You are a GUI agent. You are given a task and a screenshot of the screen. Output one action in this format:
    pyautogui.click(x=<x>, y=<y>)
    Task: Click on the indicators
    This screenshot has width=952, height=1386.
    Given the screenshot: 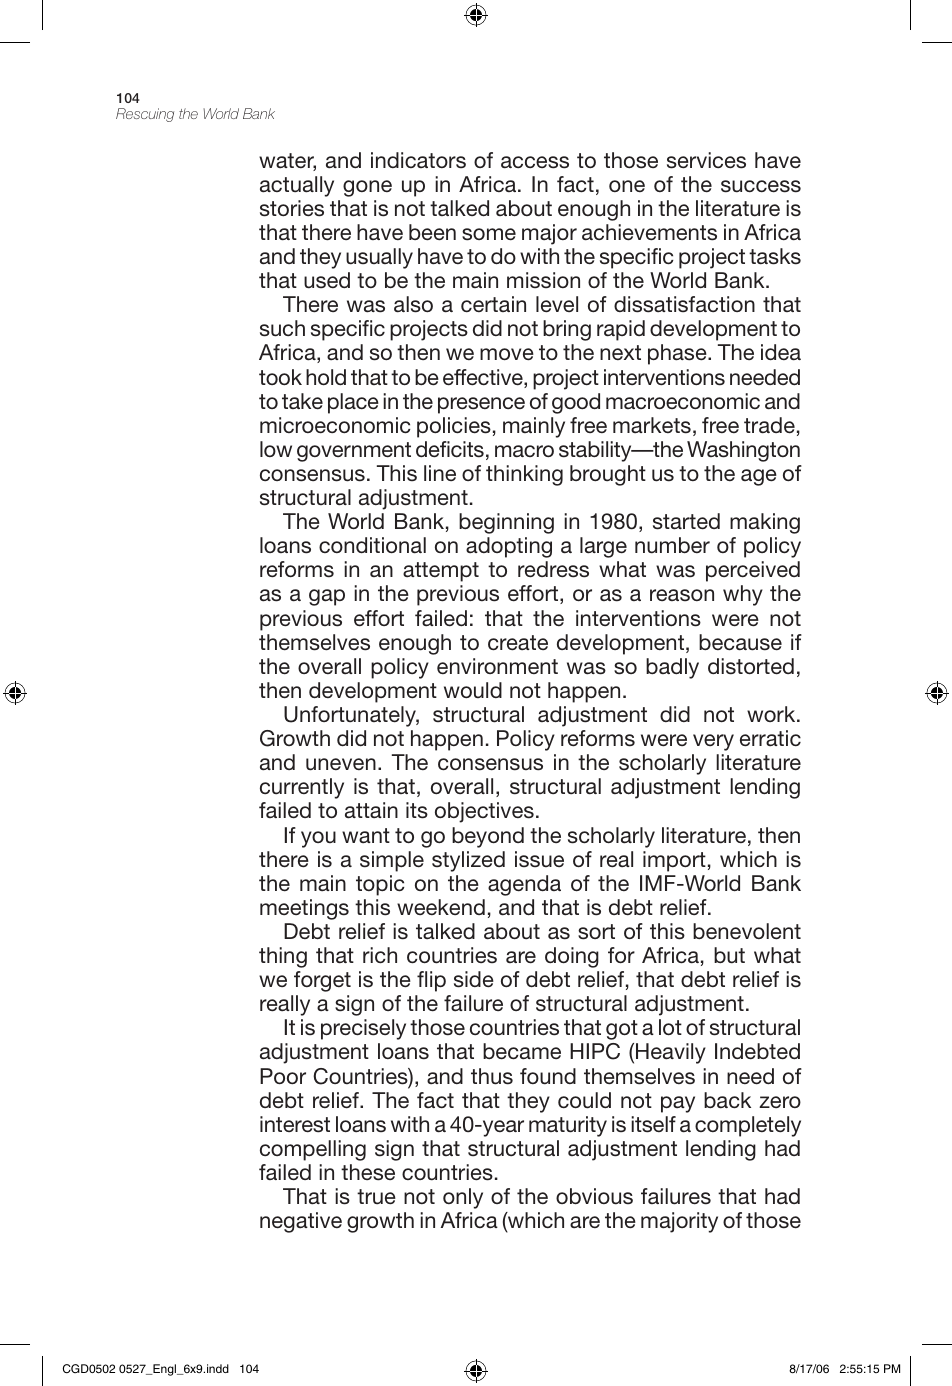 What is the action you would take?
    pyautogui.click(x=418, y=160)
